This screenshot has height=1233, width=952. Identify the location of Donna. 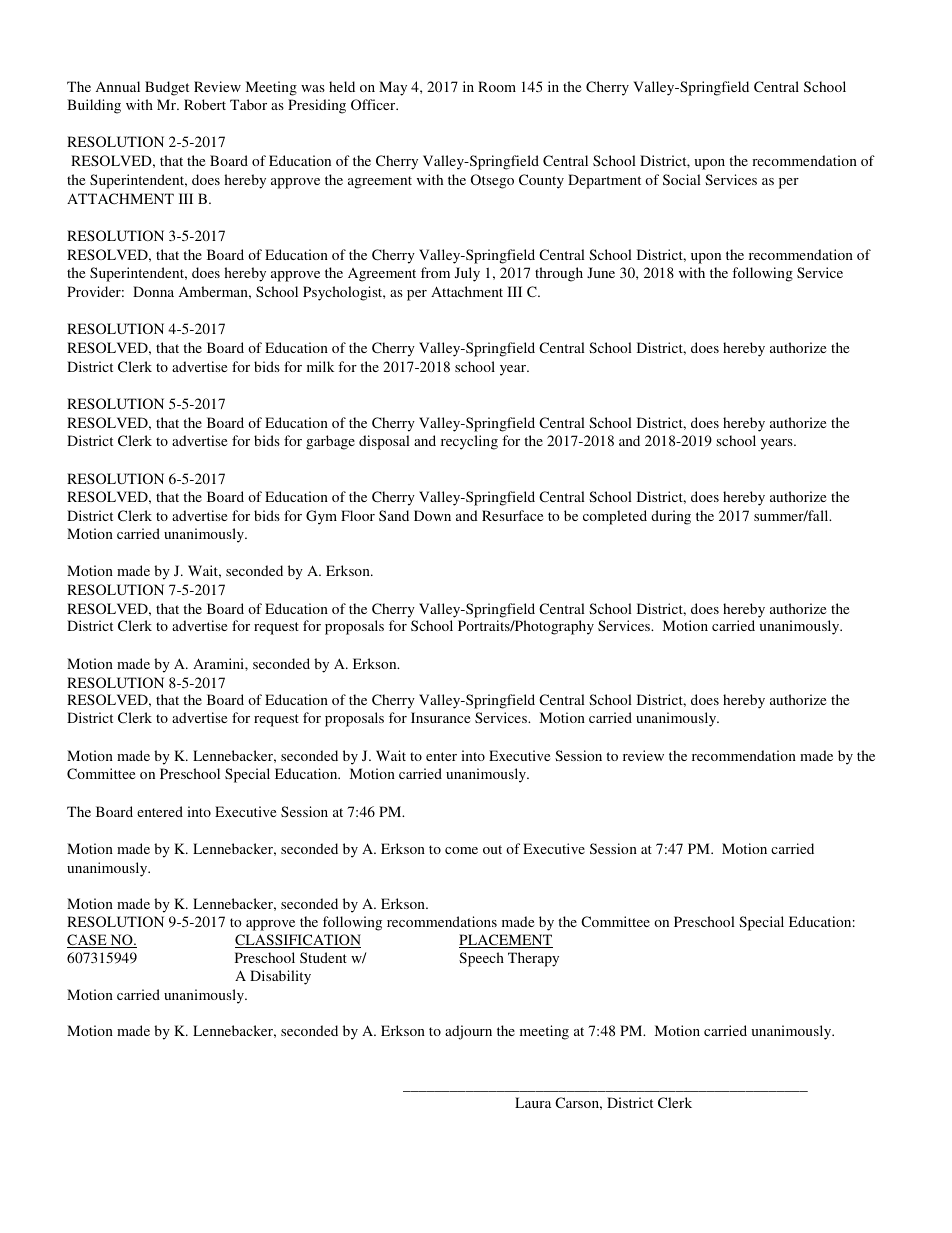
(153, 291).
